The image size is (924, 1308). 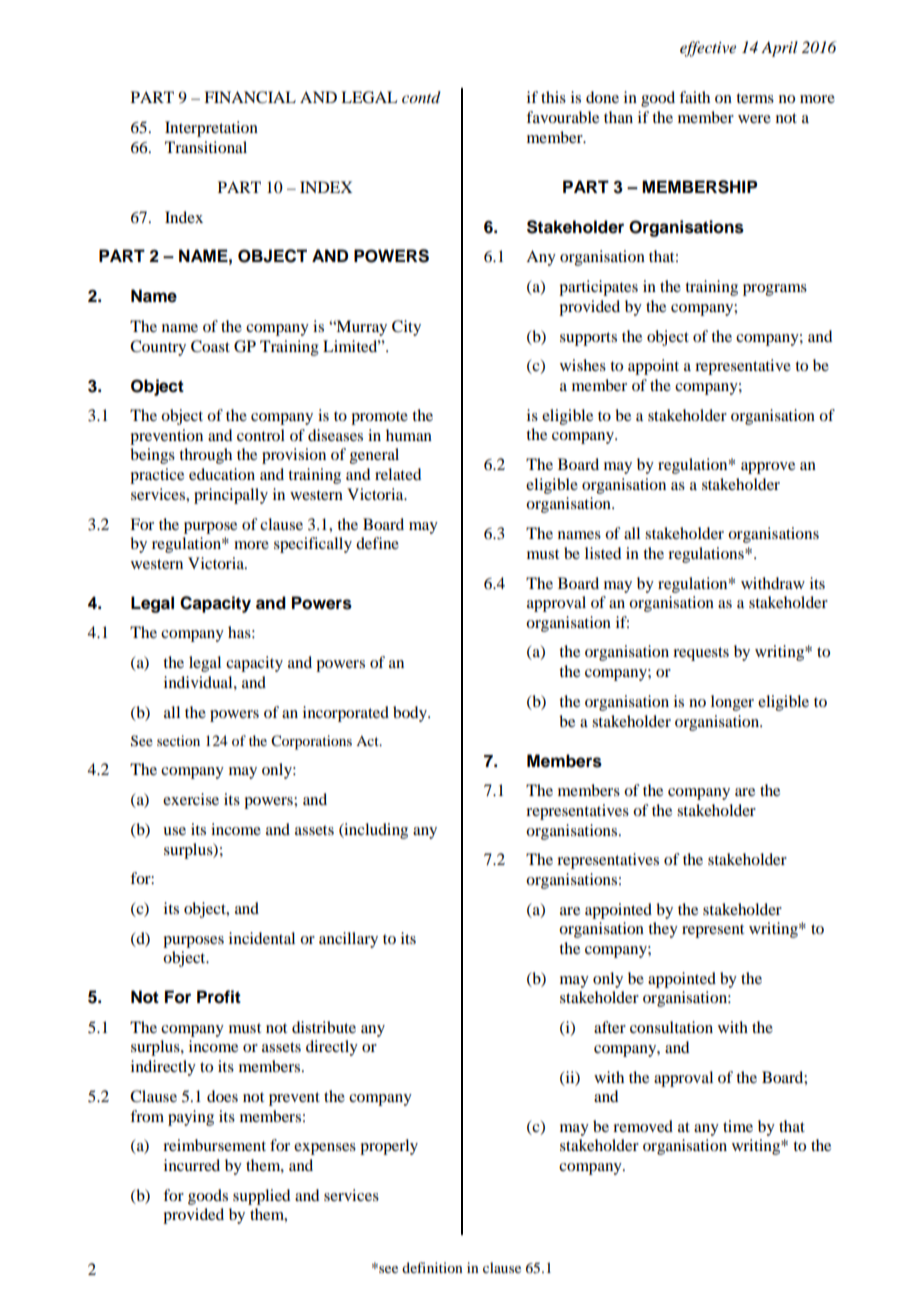 I want to click on ancillary, so click(x=348, y=940).
